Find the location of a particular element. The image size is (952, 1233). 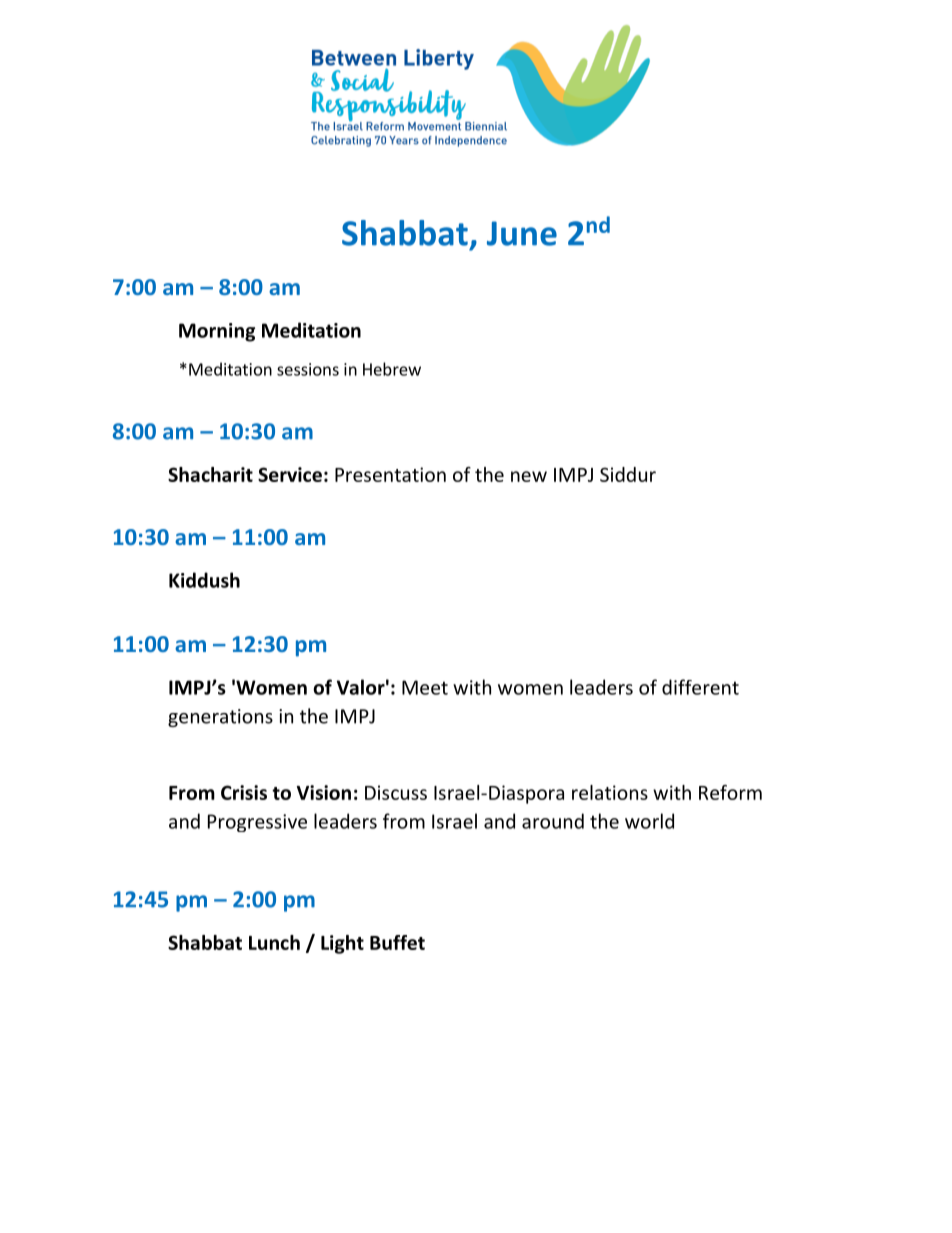

Meet is located at coordinates (425, 687).
